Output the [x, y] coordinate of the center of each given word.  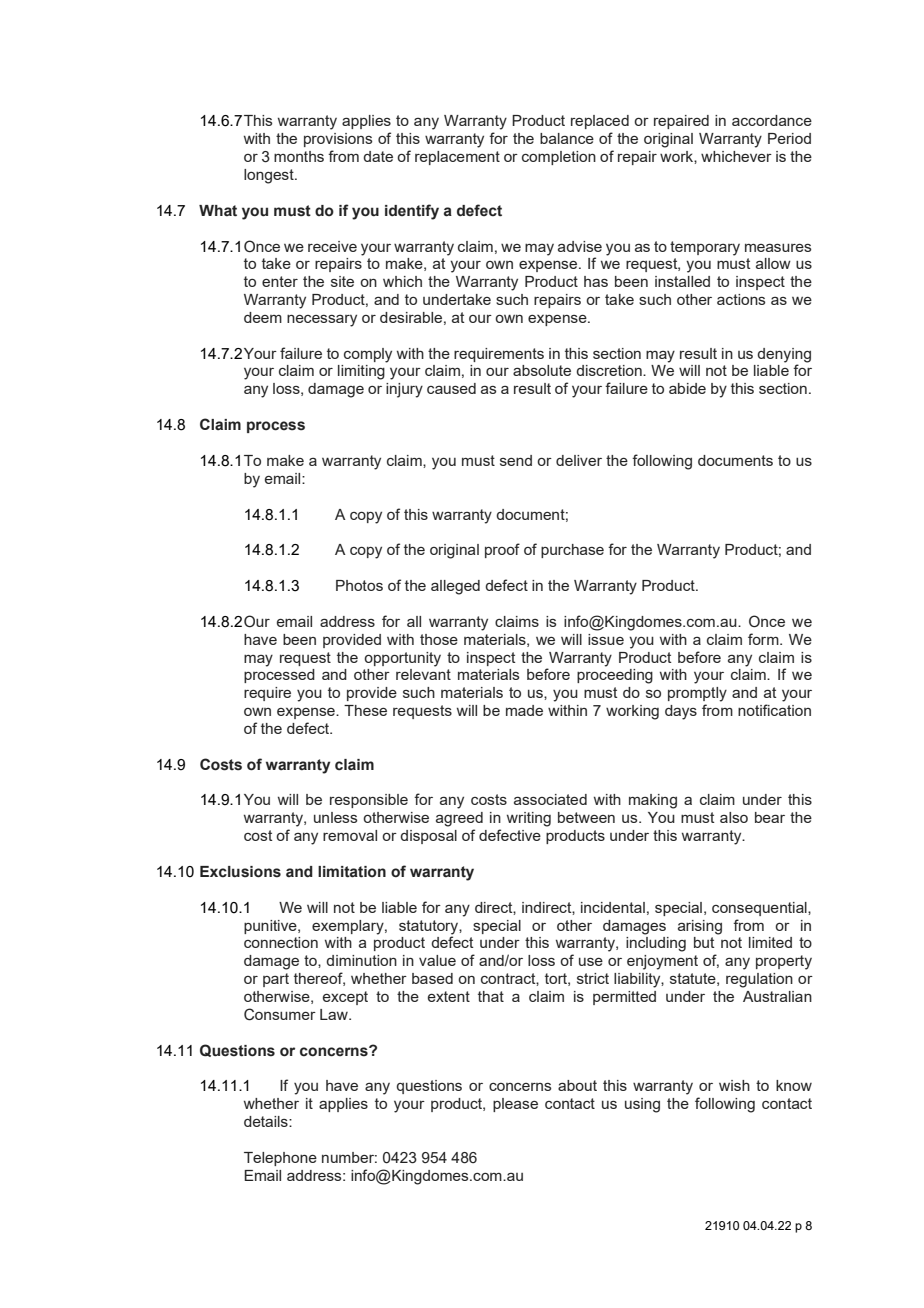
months [299, 156]
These [365, 710]
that [491, 996]
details [267, 1121]
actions [741, 299]
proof [502, 550]
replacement [457, 158]
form [764, 639]
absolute [542, 370]
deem [263, 317]
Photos [359, 585]
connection [281, 942]
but [704, 942]
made [524, 710]
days [681, 712]
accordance [772, 120]
